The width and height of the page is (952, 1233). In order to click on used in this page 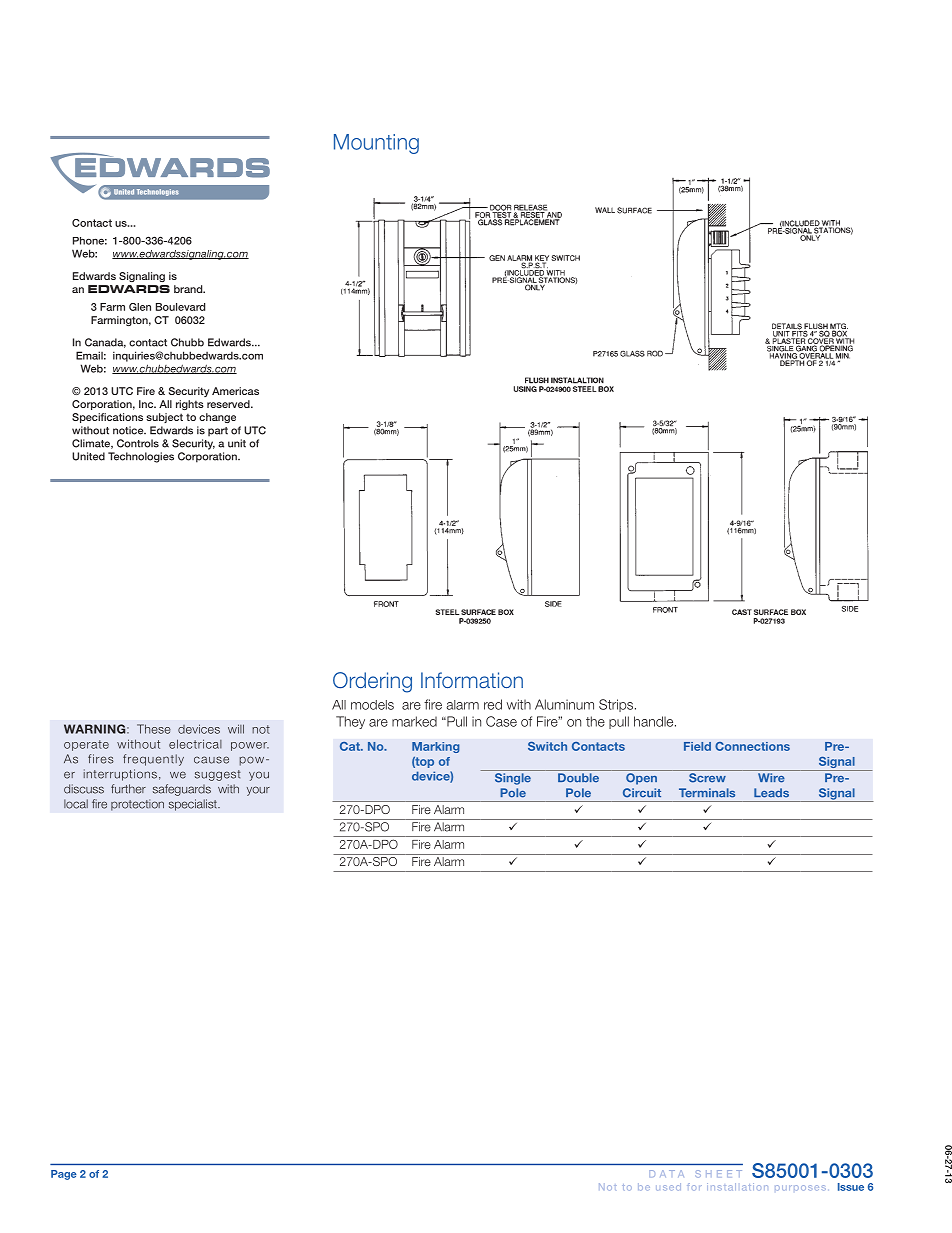, I will do `click(668, 1187)`.
